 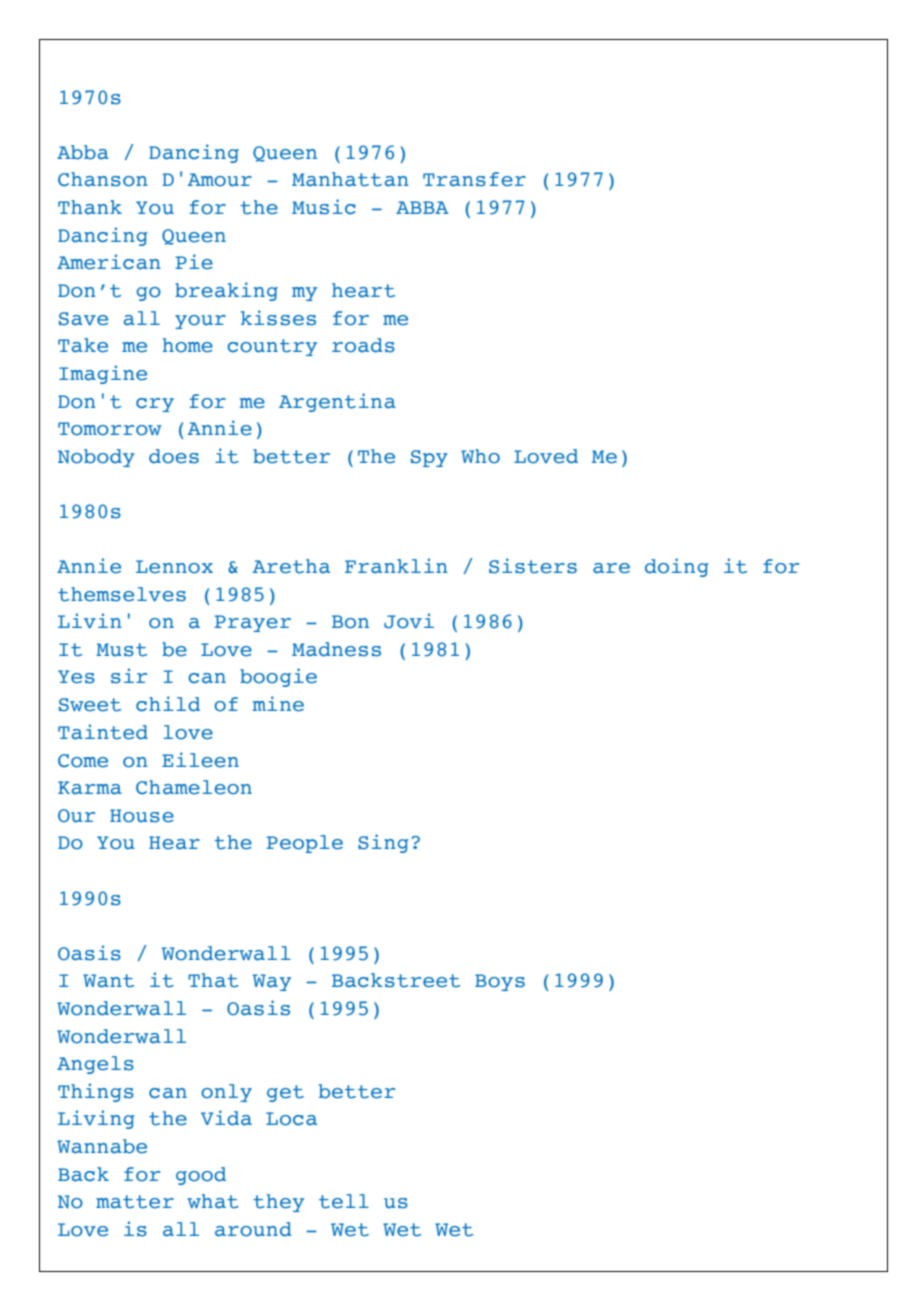 I want to click on Sing, so click(x=383, y=843).
